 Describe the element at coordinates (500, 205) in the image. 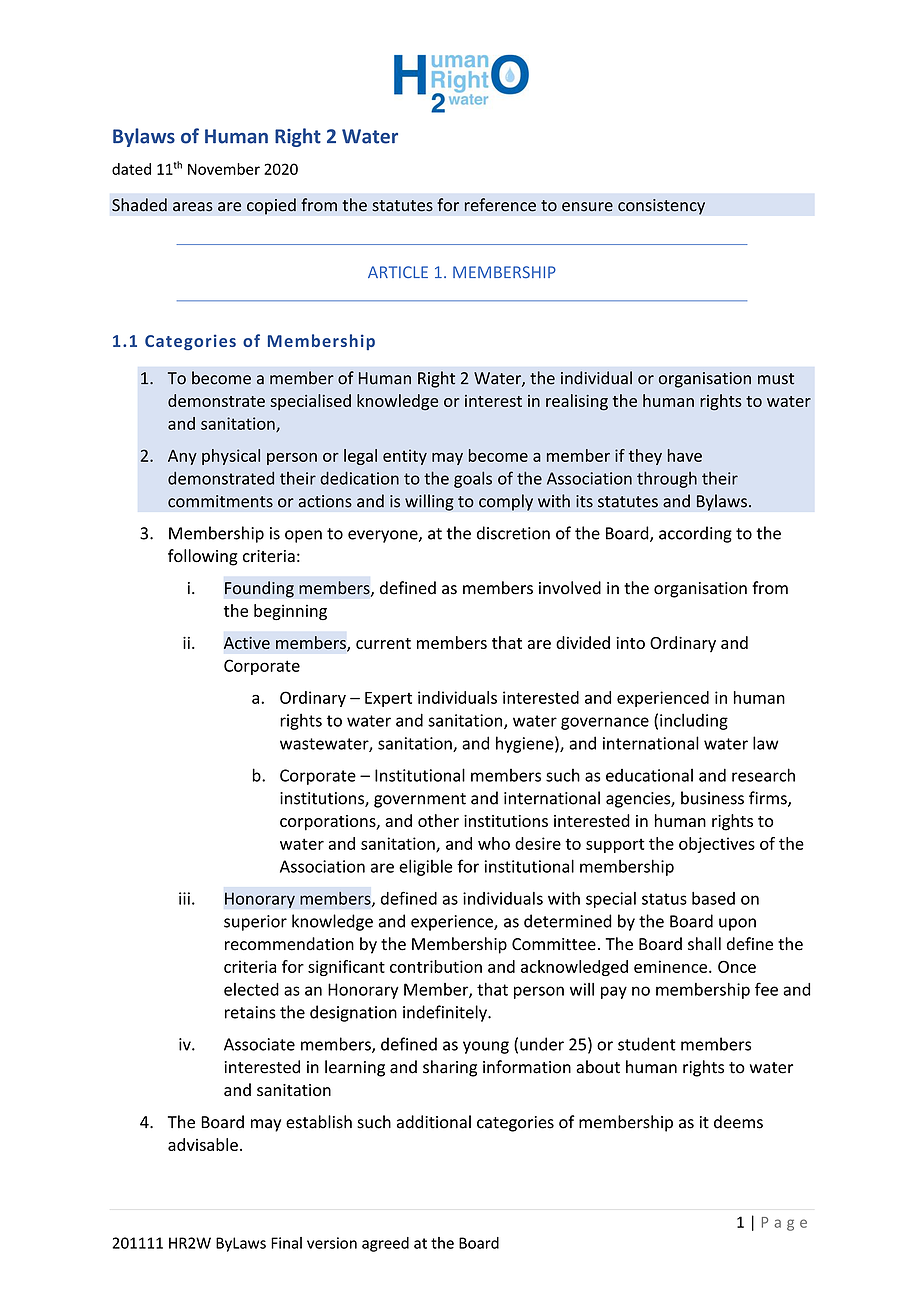

I see `reference` at that location.
